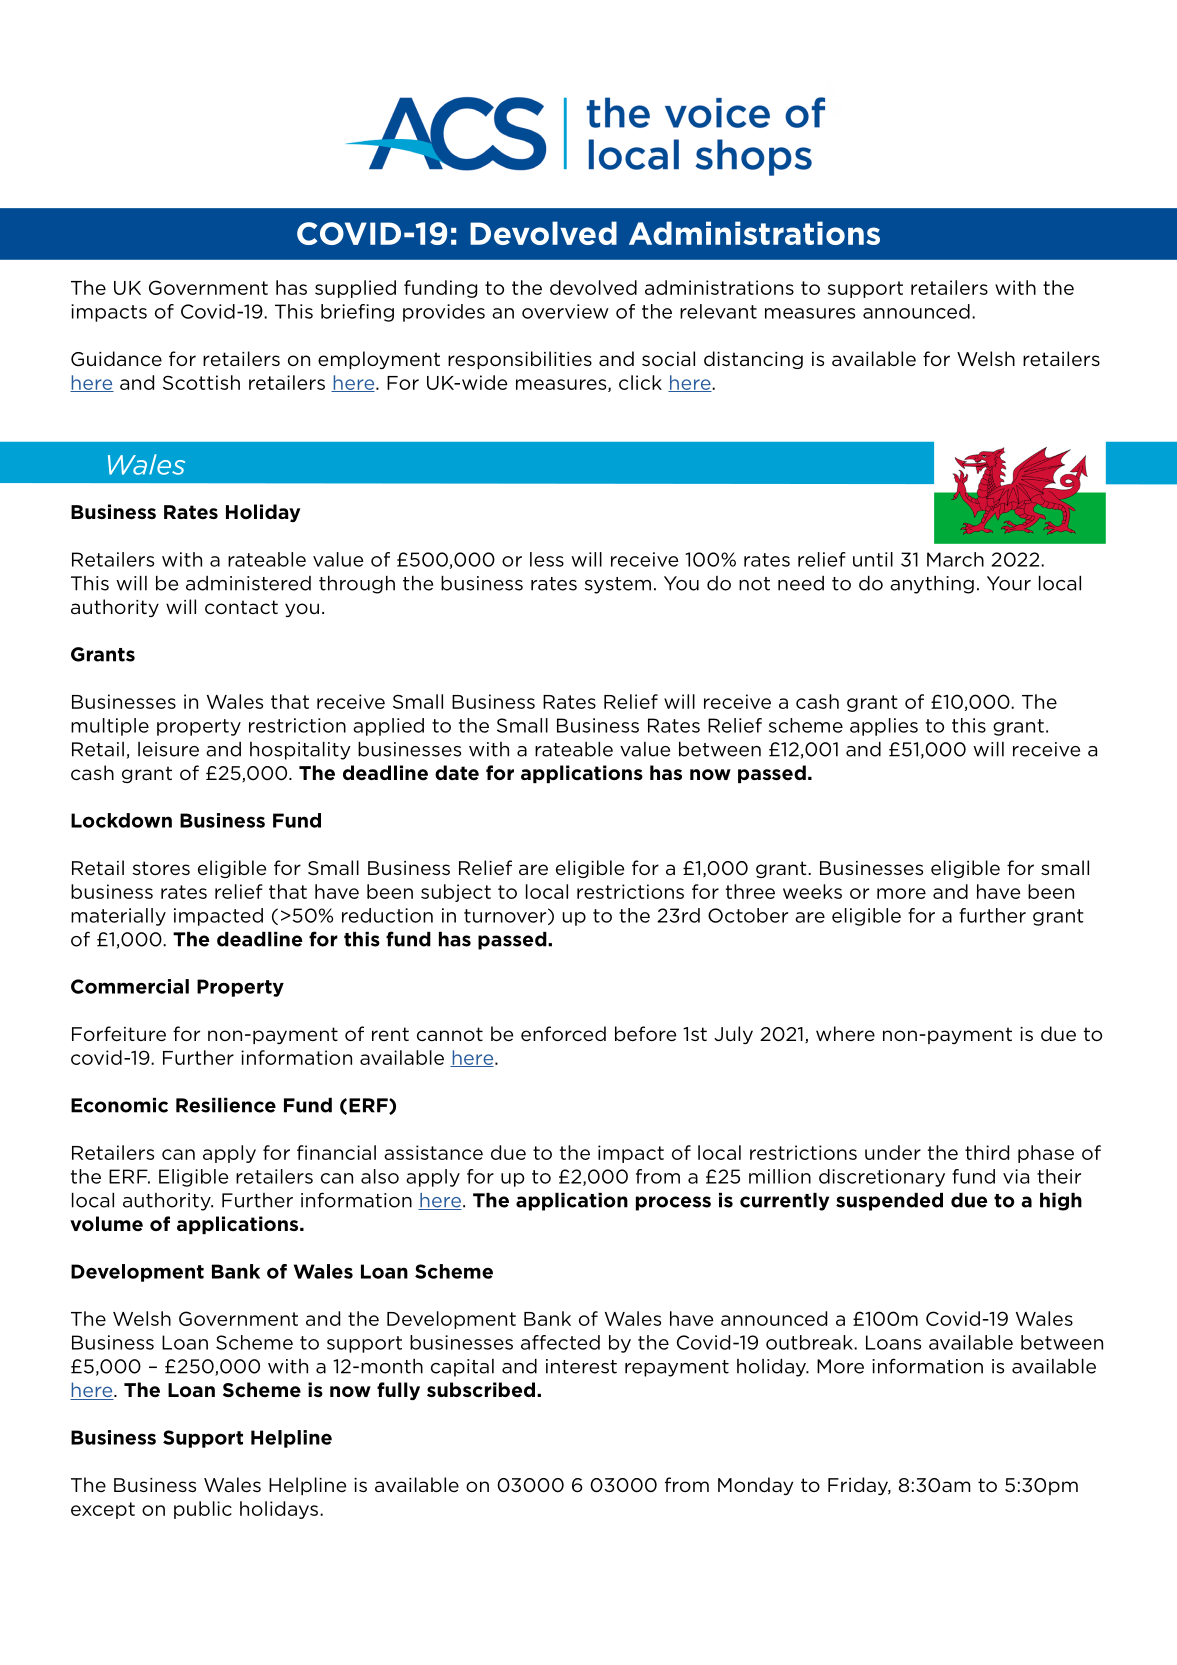  I want to click on enforced, so click(563, 1034).
